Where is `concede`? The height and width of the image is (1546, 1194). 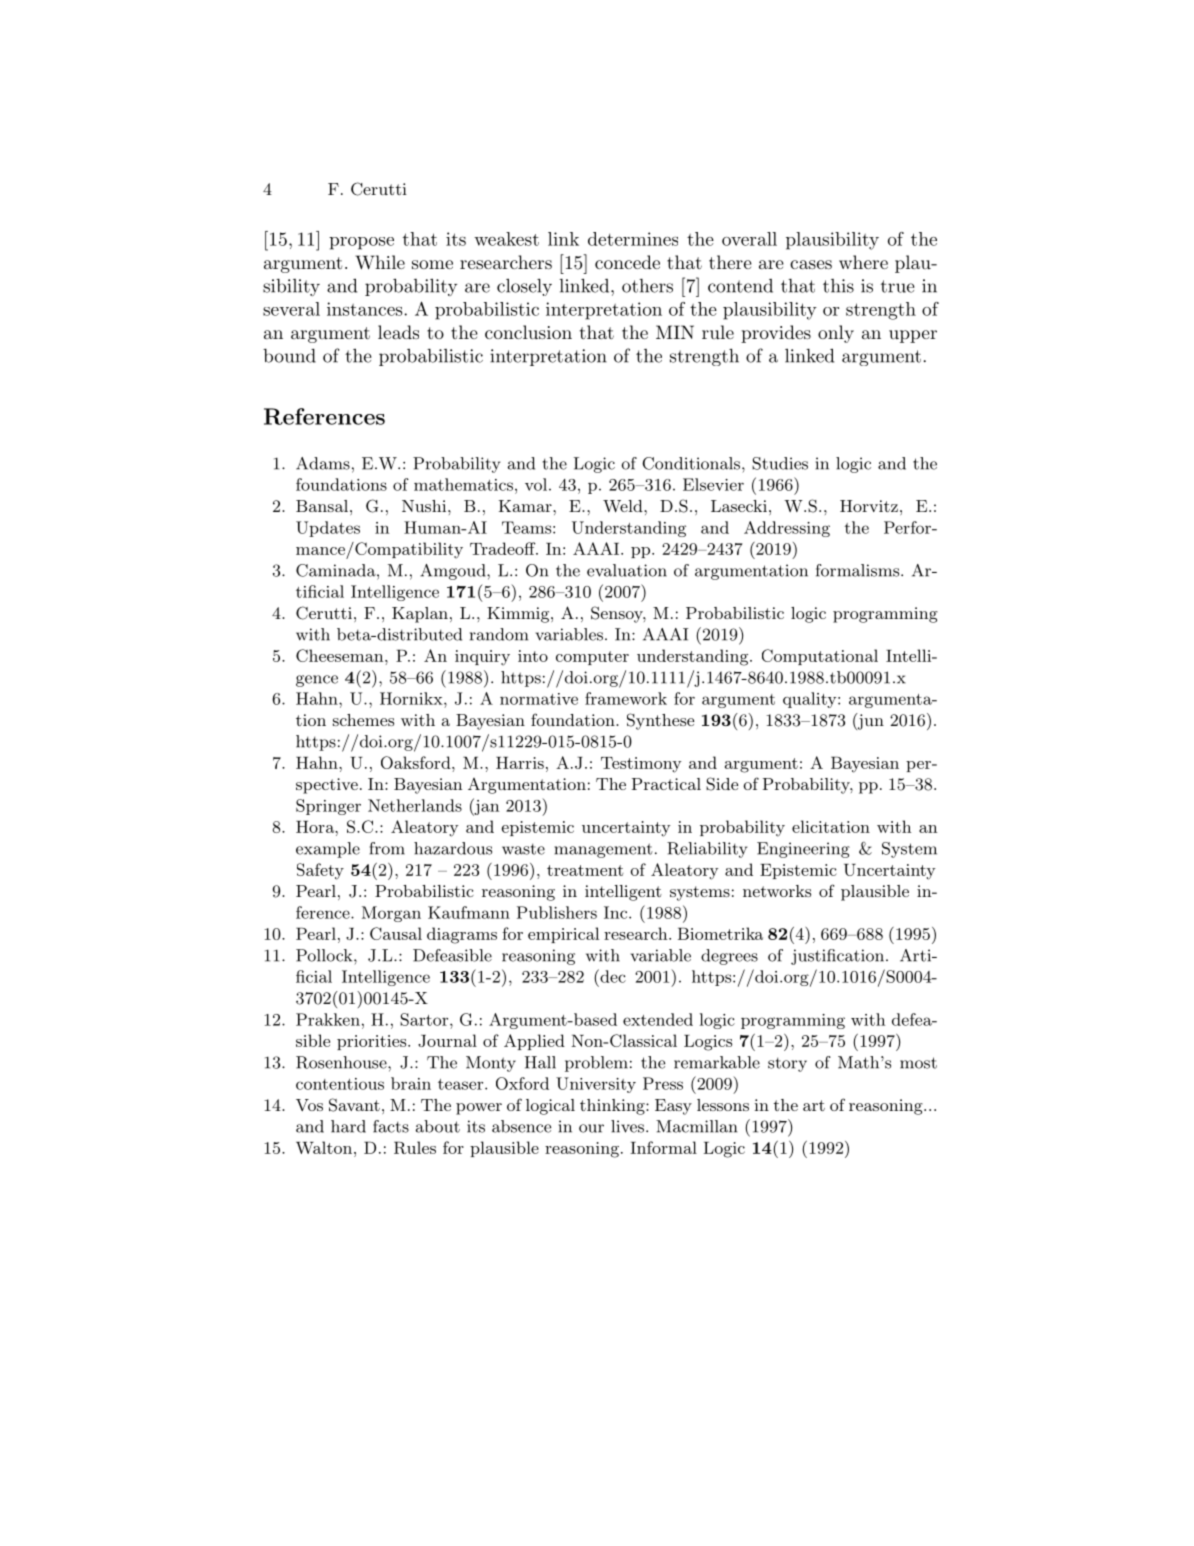
concede is located at coordinates (627, 262).
